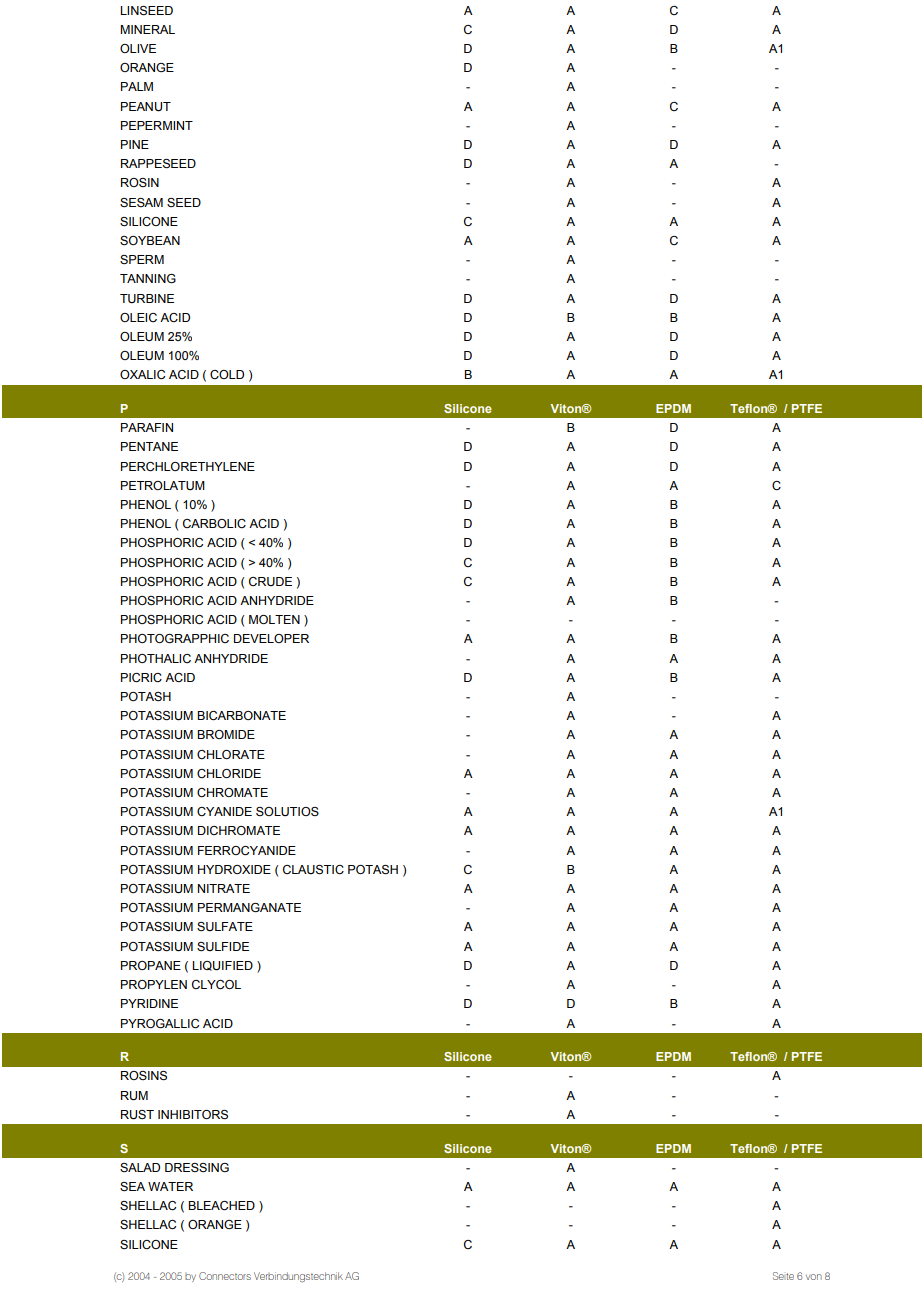 The height and width of the screenshot is (1308, 924). Describe the element at coordinates (147, 29) in the screenshot. I see `MINERAL` at that location.
